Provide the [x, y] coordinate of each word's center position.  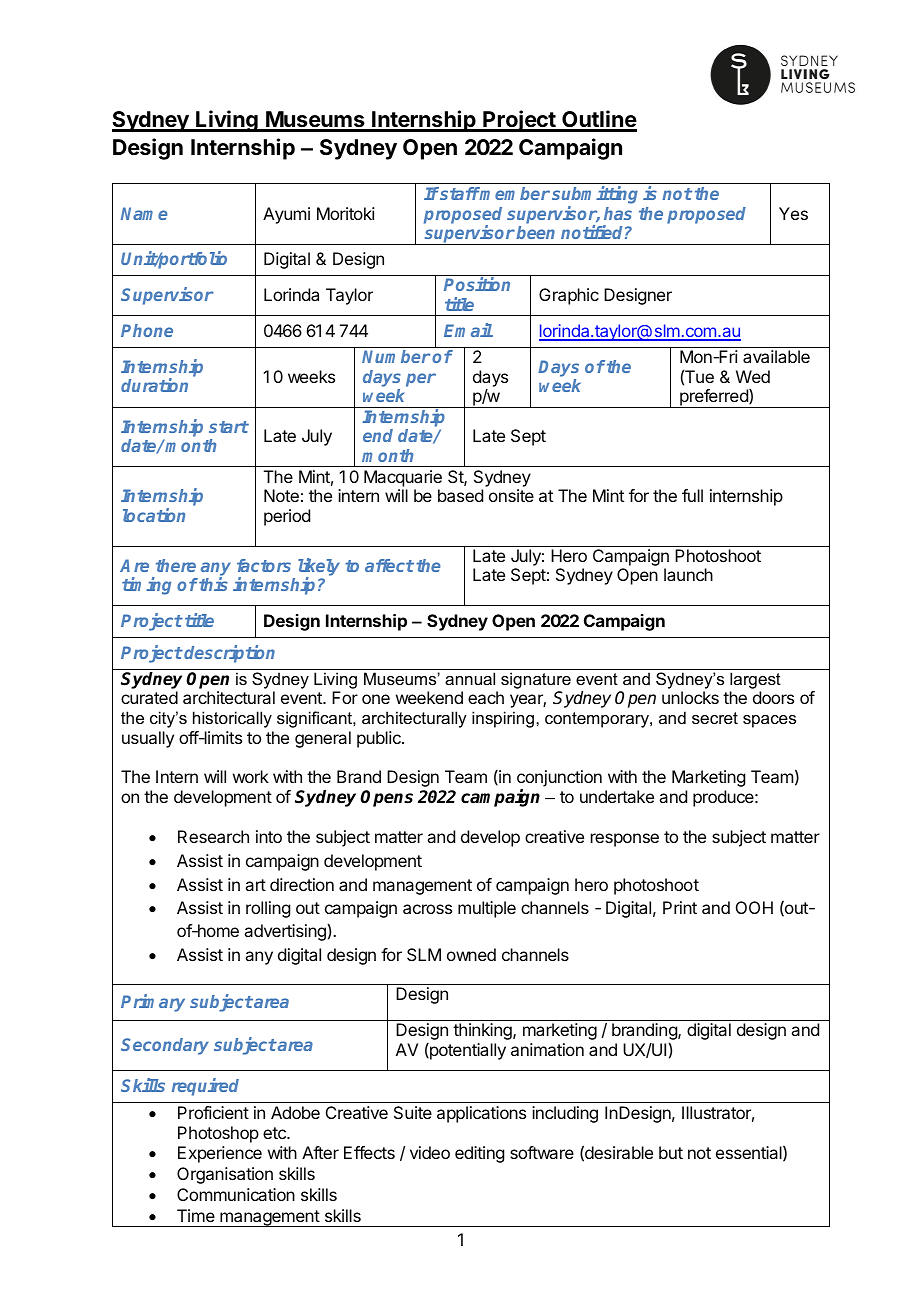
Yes [793, 213]
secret [715, 718]
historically [232, 719]
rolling [268, 909]
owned [471, 954]
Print [680, 907]
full [692, 495]
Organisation [225, 1175]
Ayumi [286, 215]
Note [281, 495]
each [486, 697]
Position [477, 284]
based [460, 495]
